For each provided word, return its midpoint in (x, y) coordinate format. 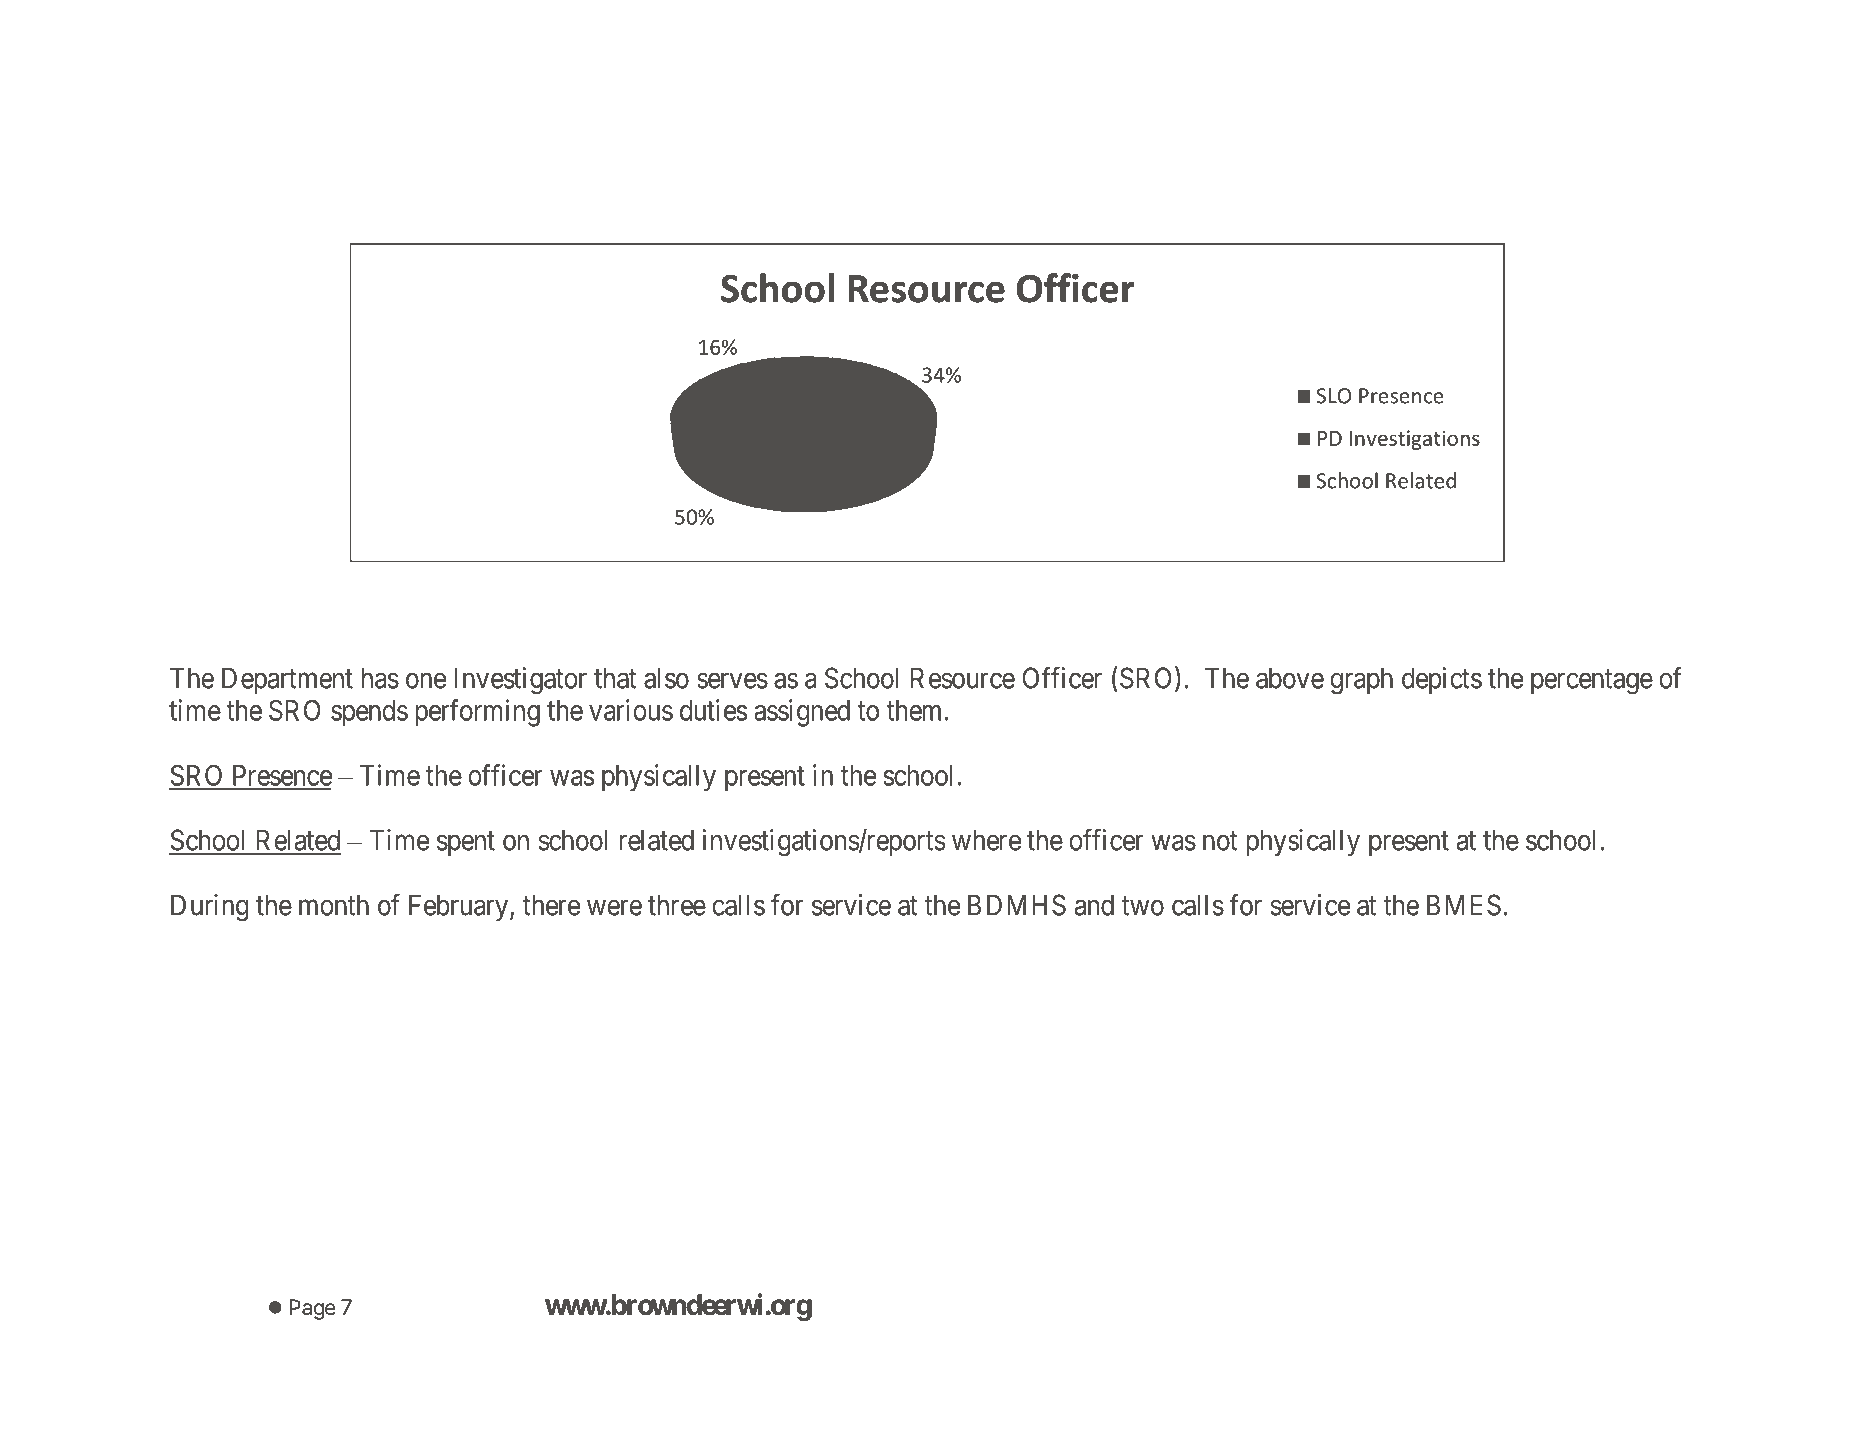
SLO (1334, 396)
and (1094, 905)
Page (313, 1309)
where (986, 840)
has (380, 678)
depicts (1442, 680)
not (1220, 841)
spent (466, 843)
